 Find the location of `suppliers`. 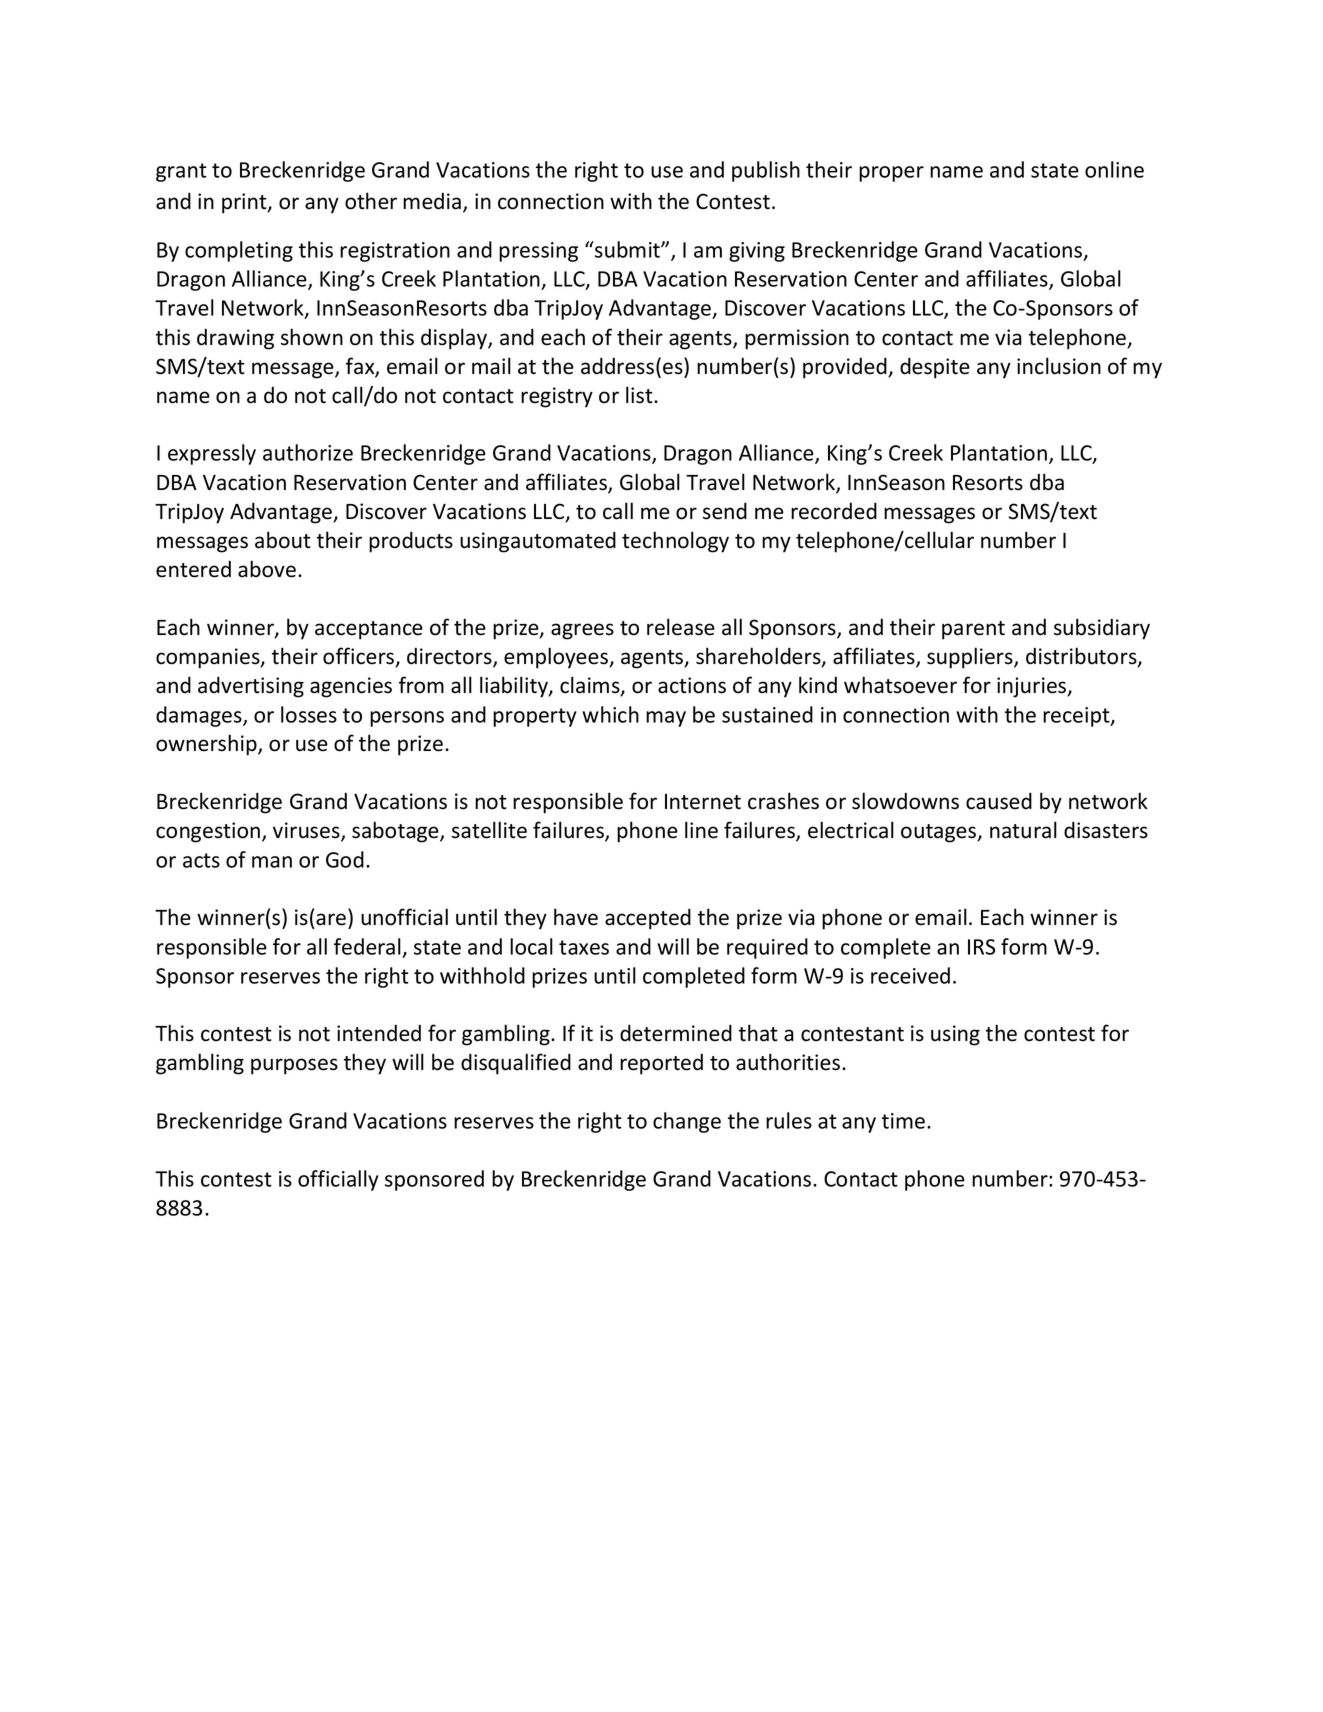

suppliers is located at coordinates (971, 658).
